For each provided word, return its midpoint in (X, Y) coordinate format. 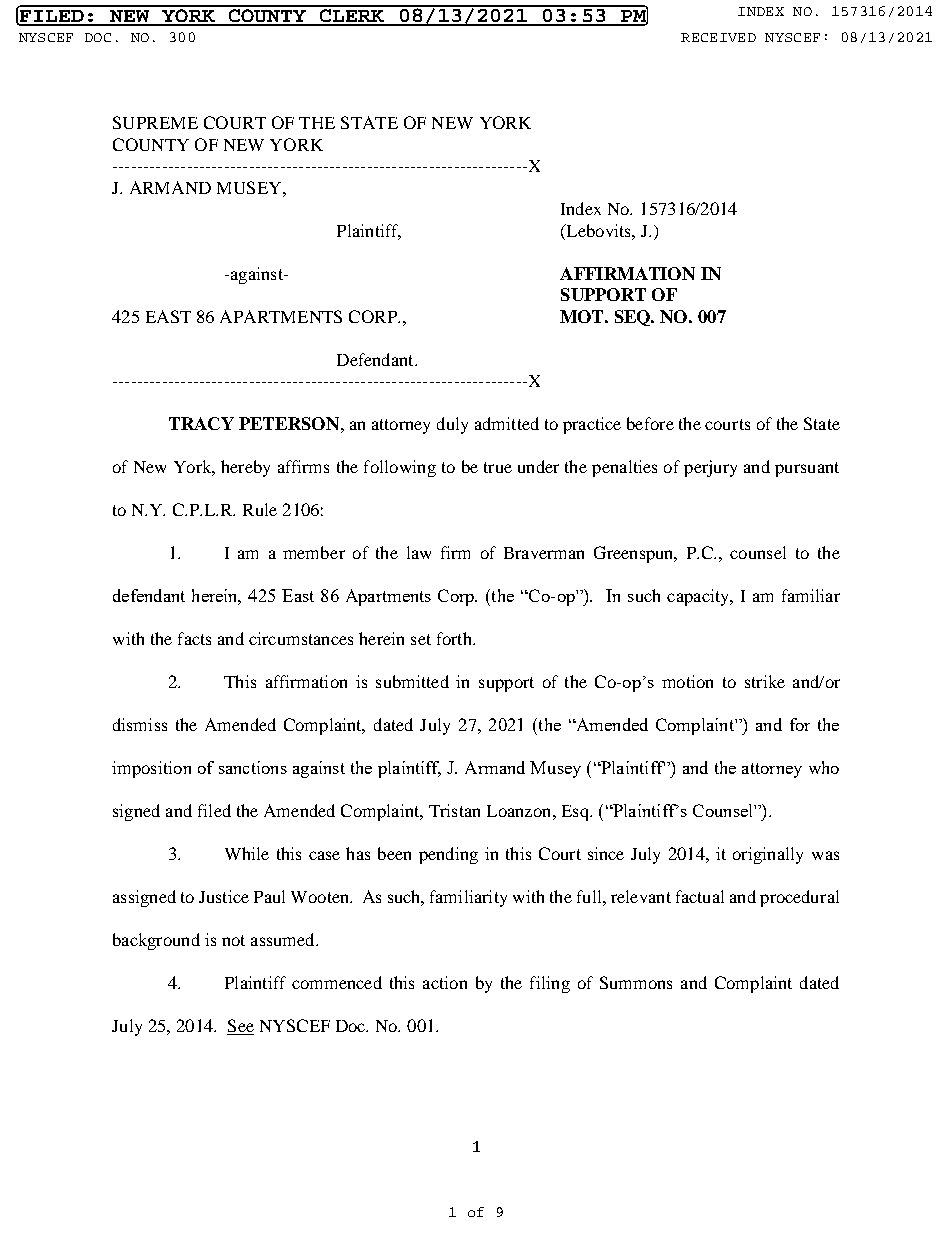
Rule (260, 509)
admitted (507, 423)
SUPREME (155, 122)
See (240, 1027)
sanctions (253, 767)
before (650, 423)
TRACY (201, 423)
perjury (710, 468)
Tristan (454, 810)
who (824, 767)
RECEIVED (718, 37)
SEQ (634, 318)
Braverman (544, 553)
